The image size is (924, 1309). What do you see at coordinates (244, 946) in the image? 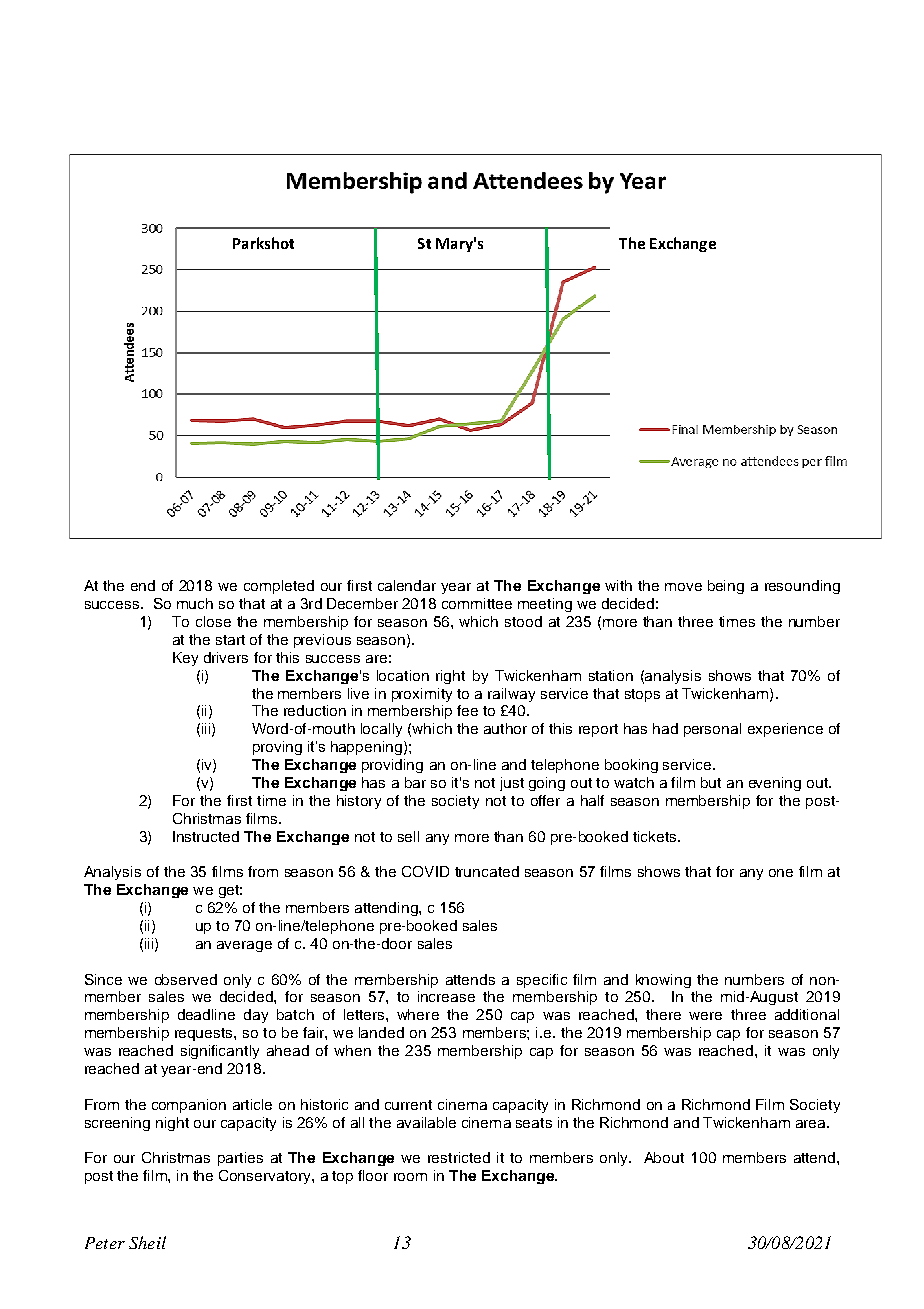
I see `average` at bounding box center [244, 946].
